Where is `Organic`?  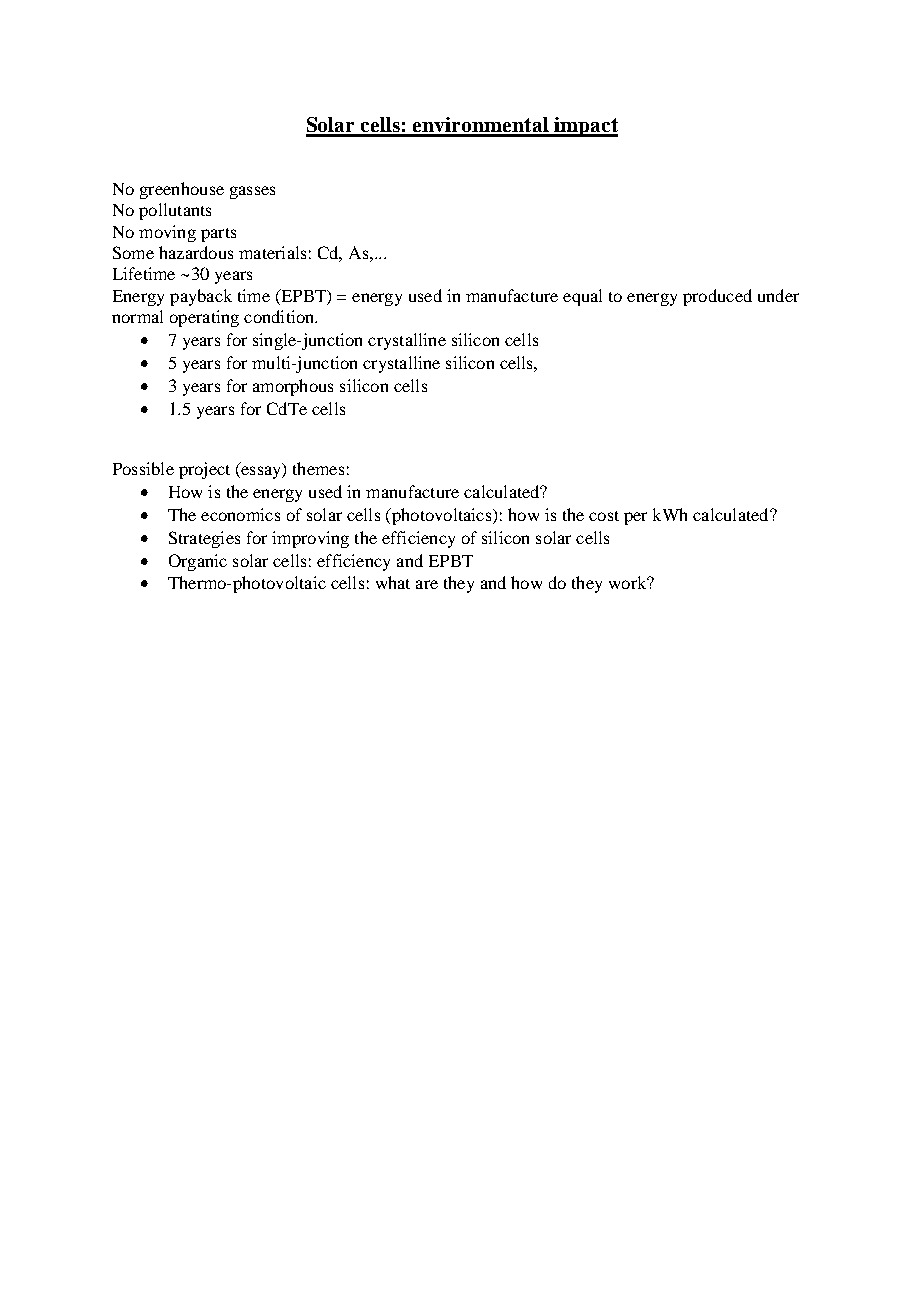 Organic is located at coordinates (198, 562).
